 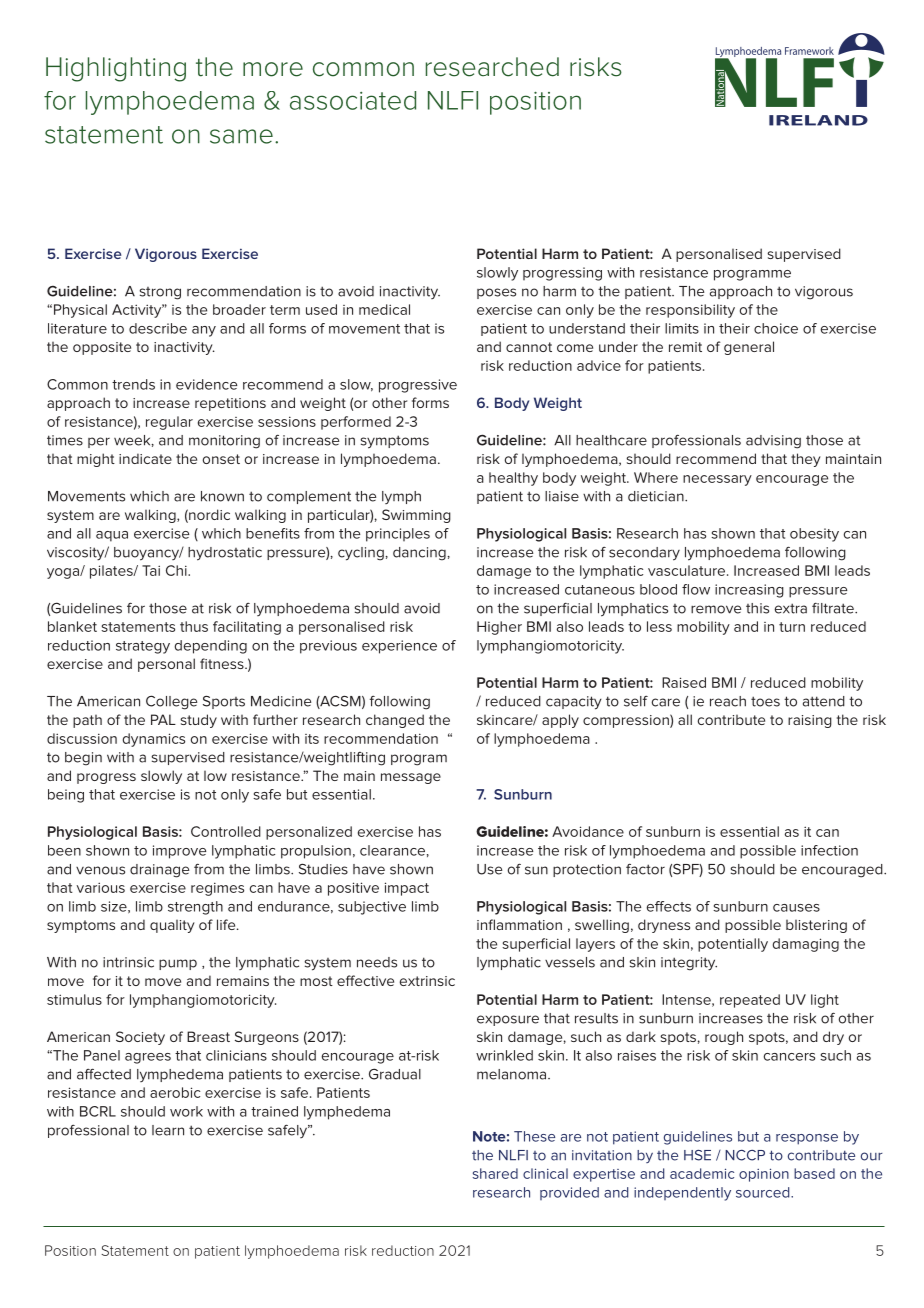 I want to click on this, so click(x=757, y=608).
